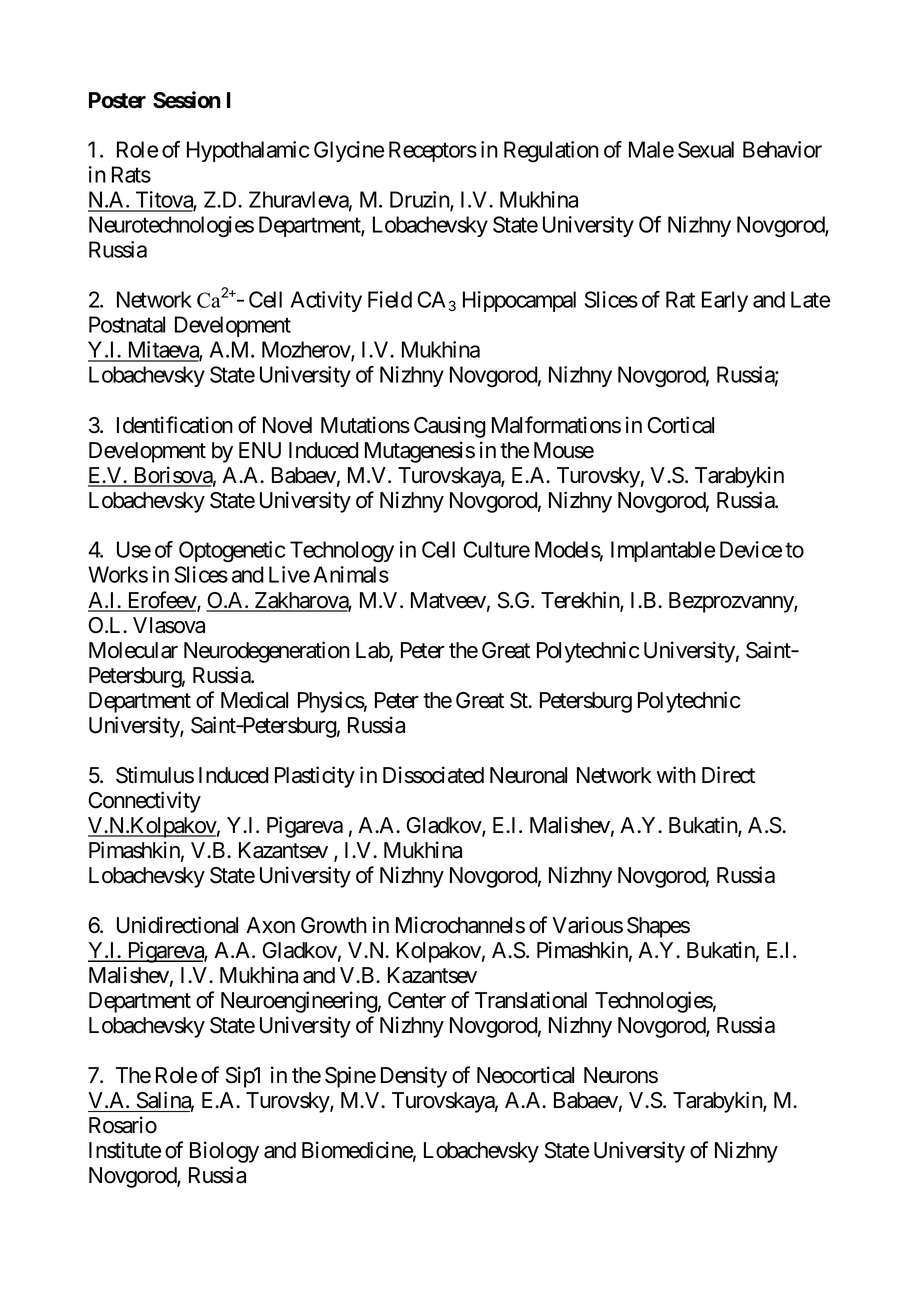 The width and height of the page is (924, 1308). I want to click on Neuronal, so click(528, 775).
